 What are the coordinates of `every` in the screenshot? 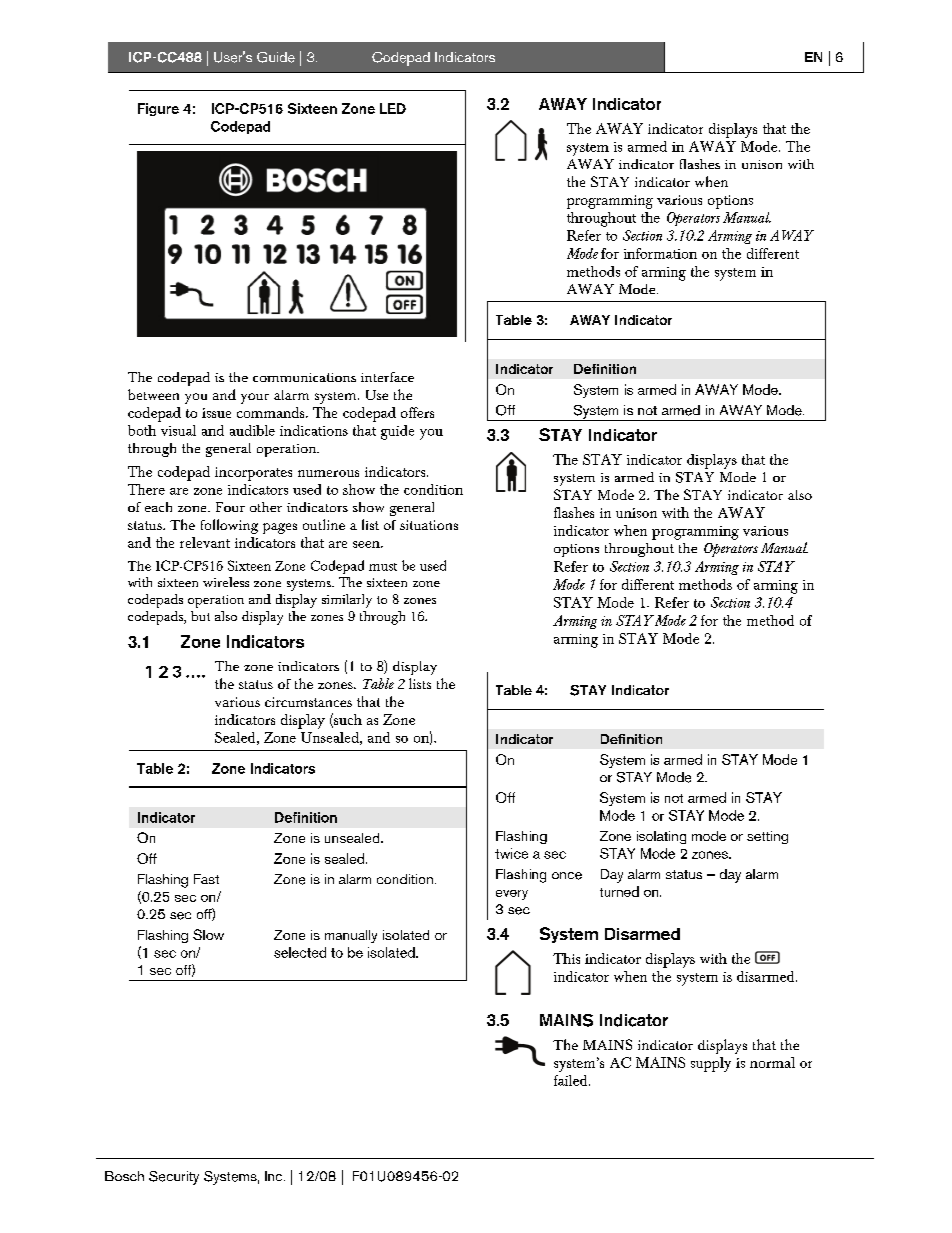 It's located at (512, 895).
